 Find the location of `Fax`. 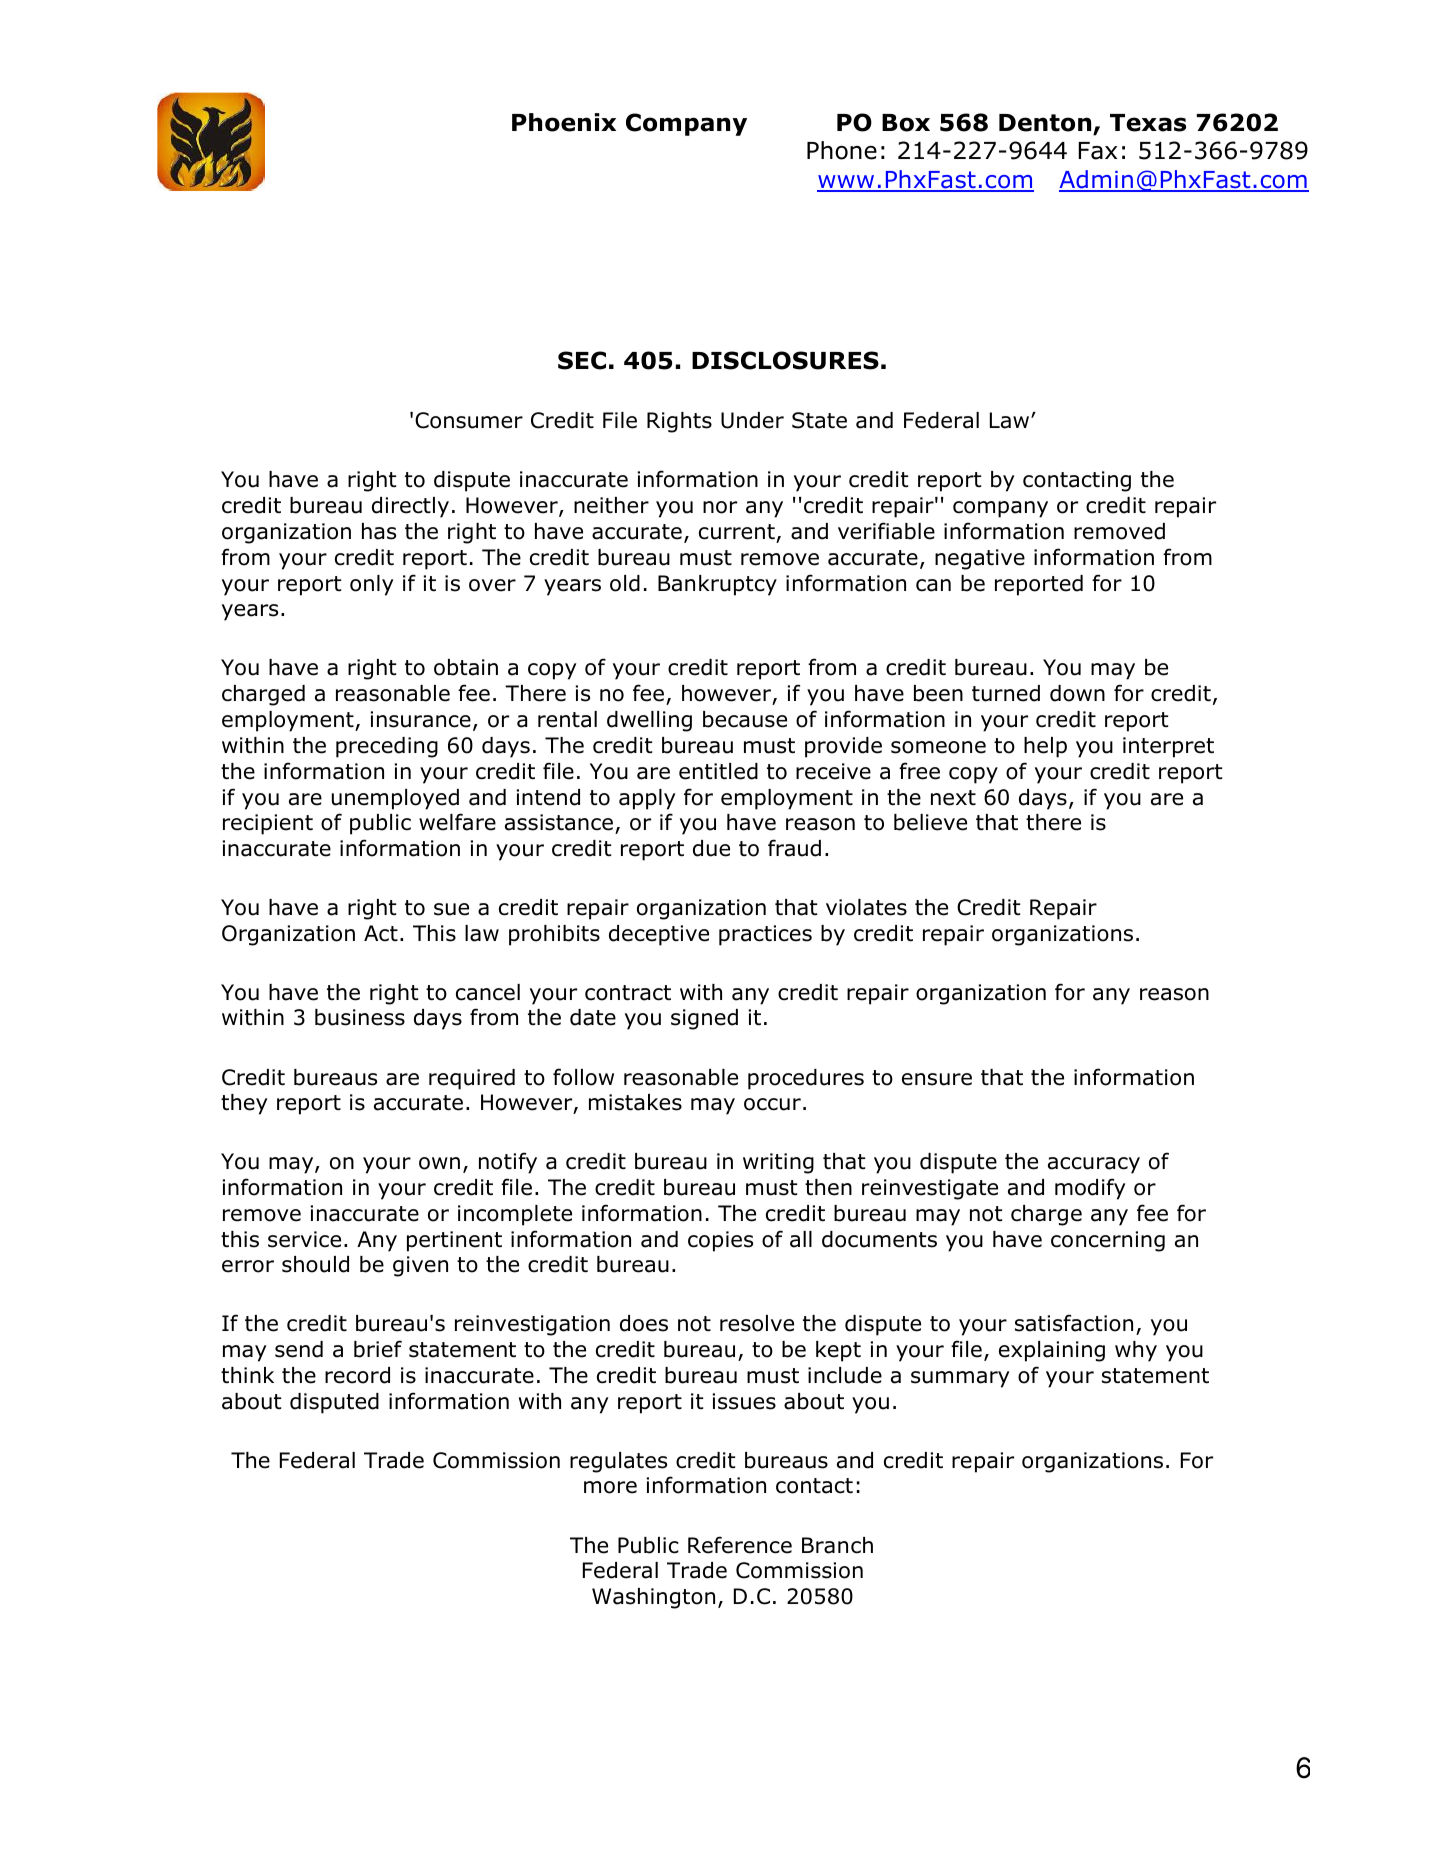

Fax is located at coordinates (1097, 151).
